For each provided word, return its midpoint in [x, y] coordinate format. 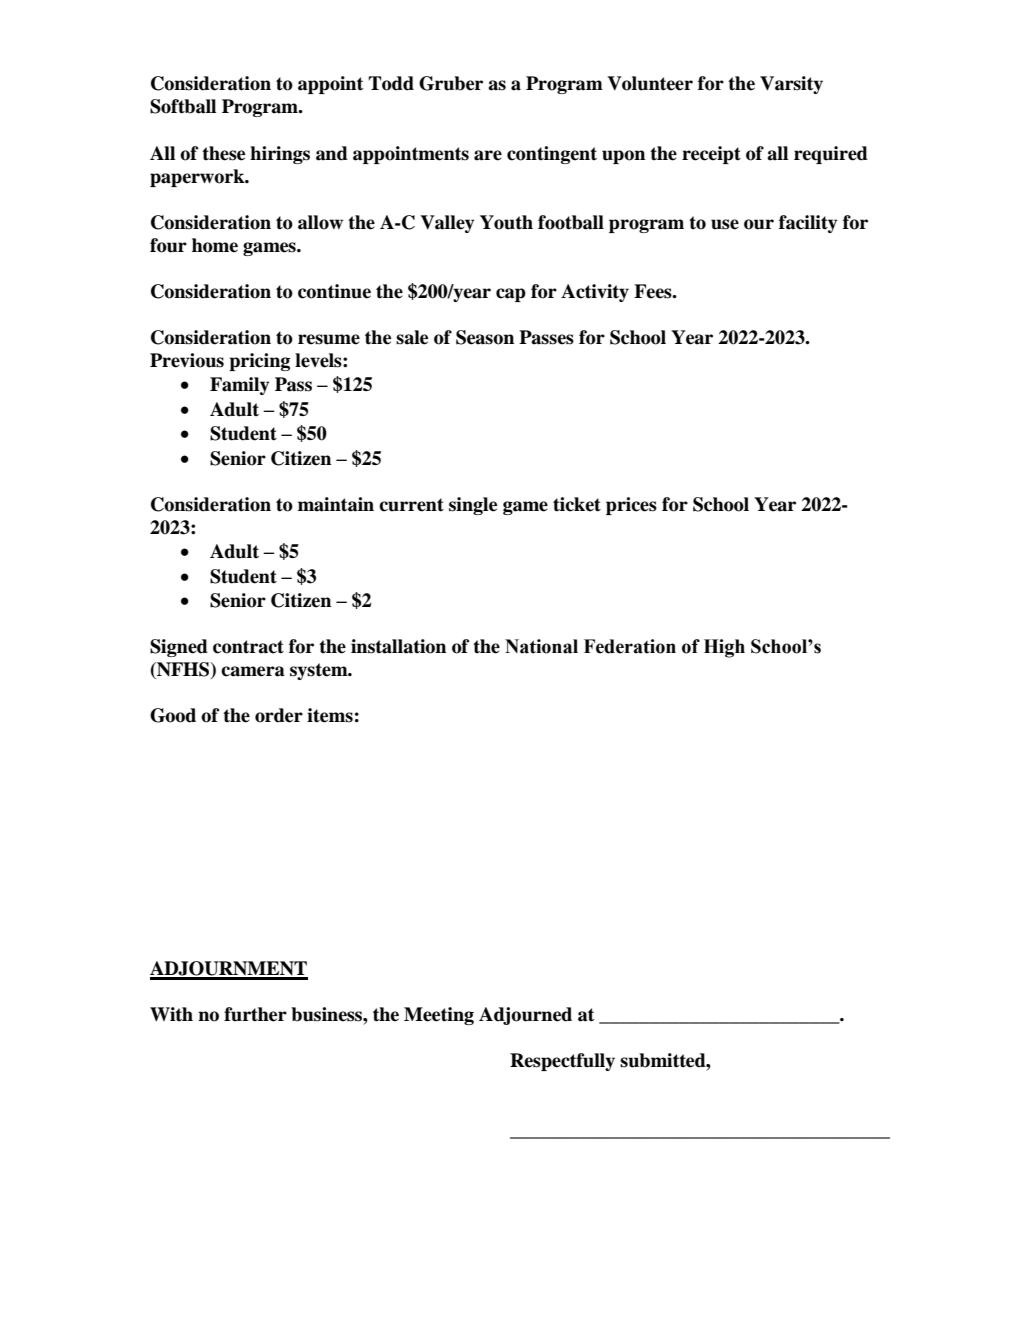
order [279, 715]
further [255, 1014]
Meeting [439, 1016]
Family [239, 386]
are [488, 155]
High [724, 648]
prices [631, 506]
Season [485, 337]
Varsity [791, 85]
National [541, 646]
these [223, 153]
